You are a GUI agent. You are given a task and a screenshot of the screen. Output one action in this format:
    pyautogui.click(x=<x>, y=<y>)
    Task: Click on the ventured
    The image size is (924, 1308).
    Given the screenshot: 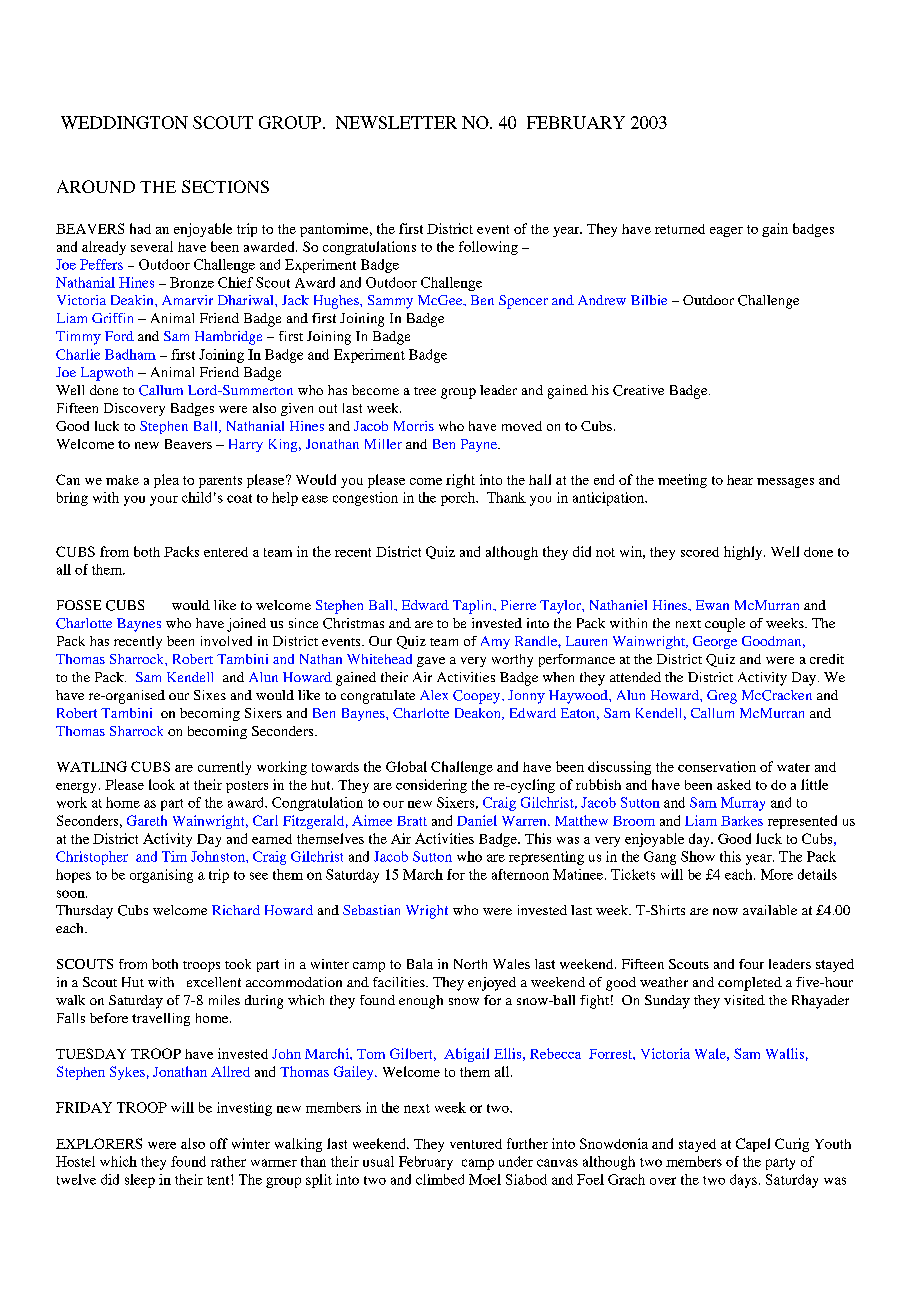 What is the action you would take?
    pyautogui.click(x=476, y=1144)
